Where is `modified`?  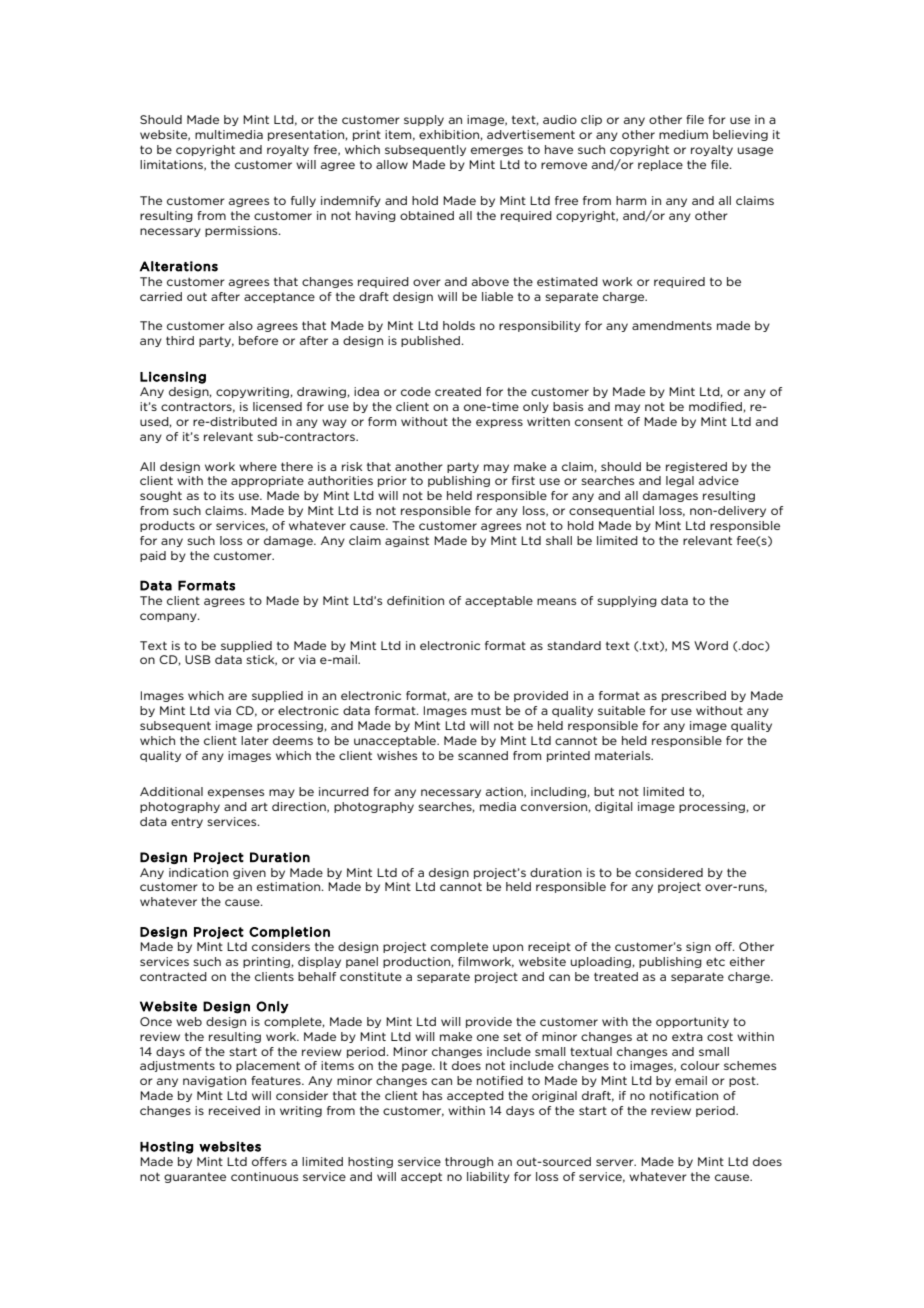 modified is located at coordinates (715, 406).
